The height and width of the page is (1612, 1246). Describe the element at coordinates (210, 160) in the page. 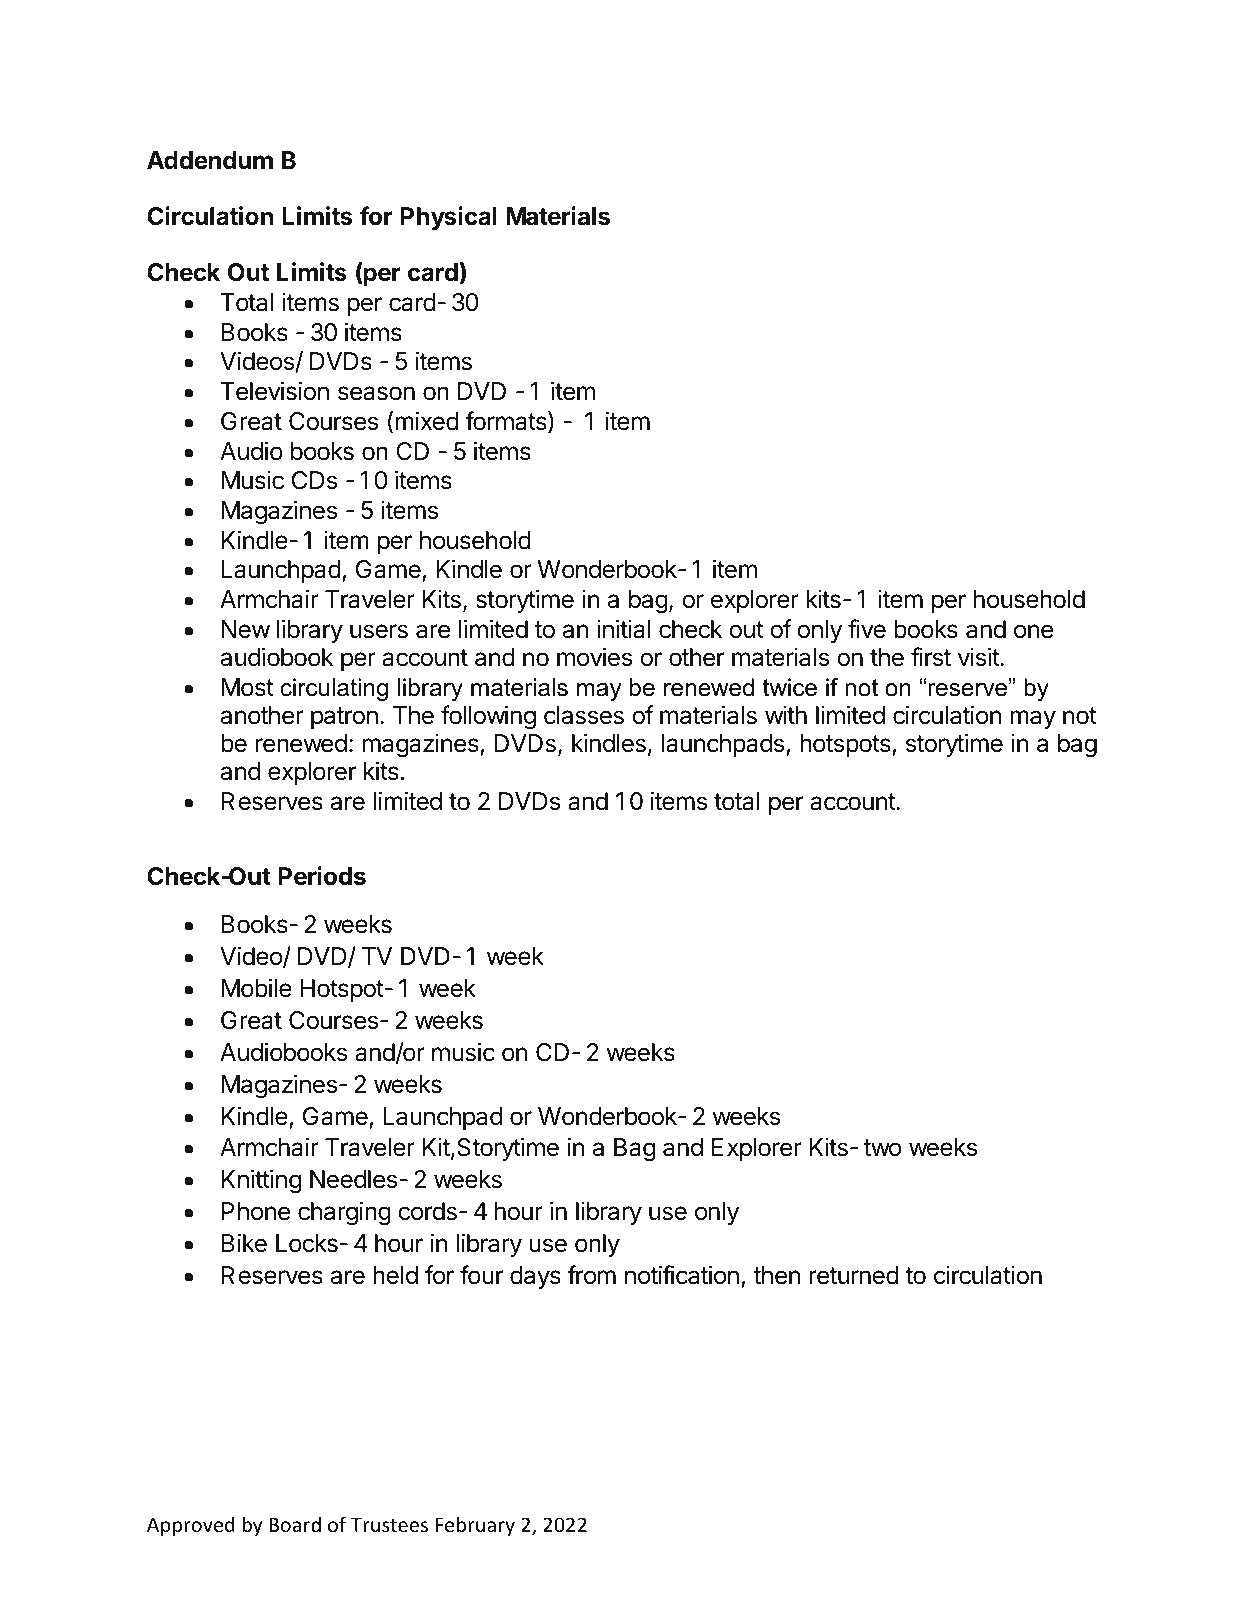

I see `Addendum` at that location.
